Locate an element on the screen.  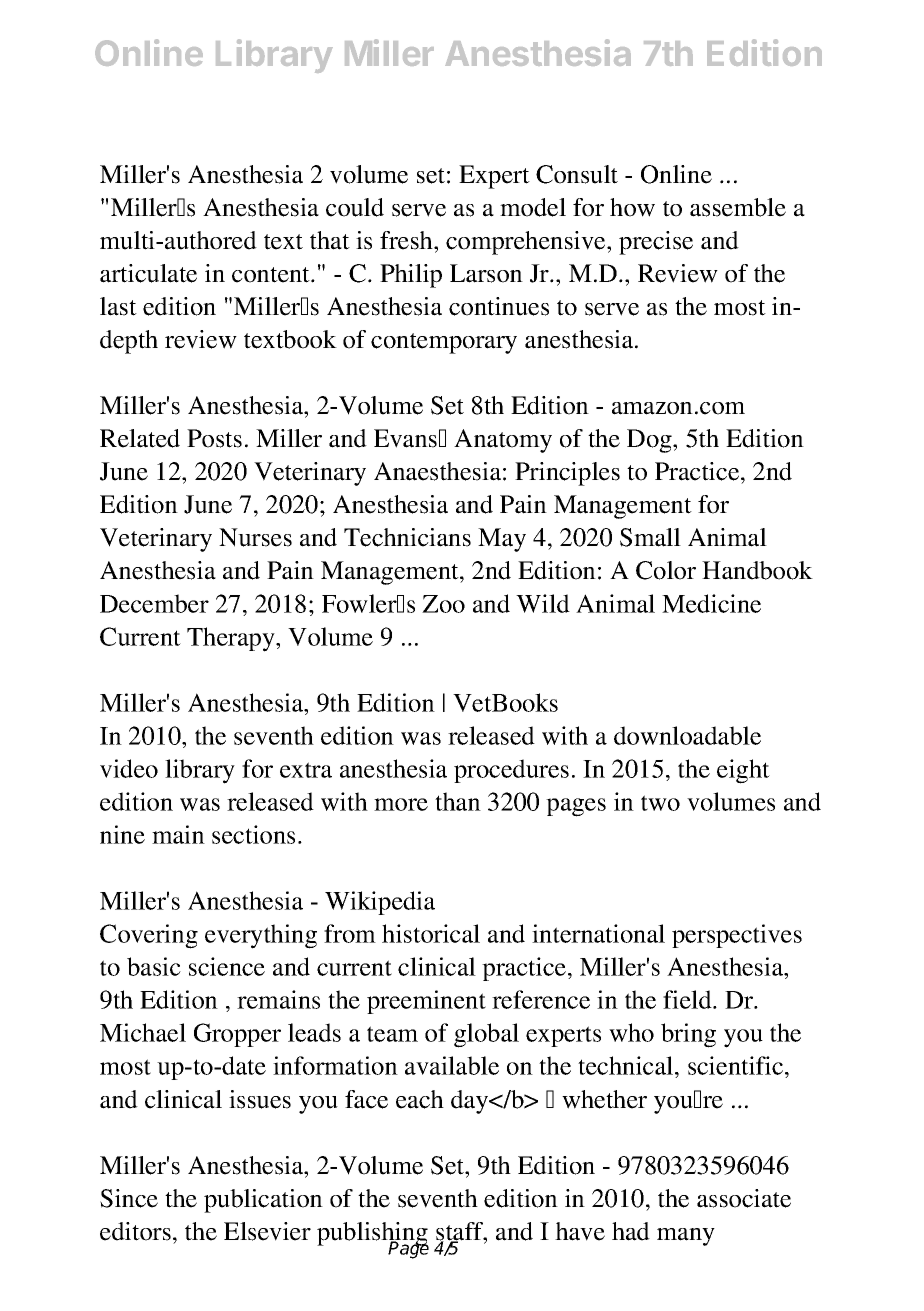
two is located at coordinates (660, 803).
